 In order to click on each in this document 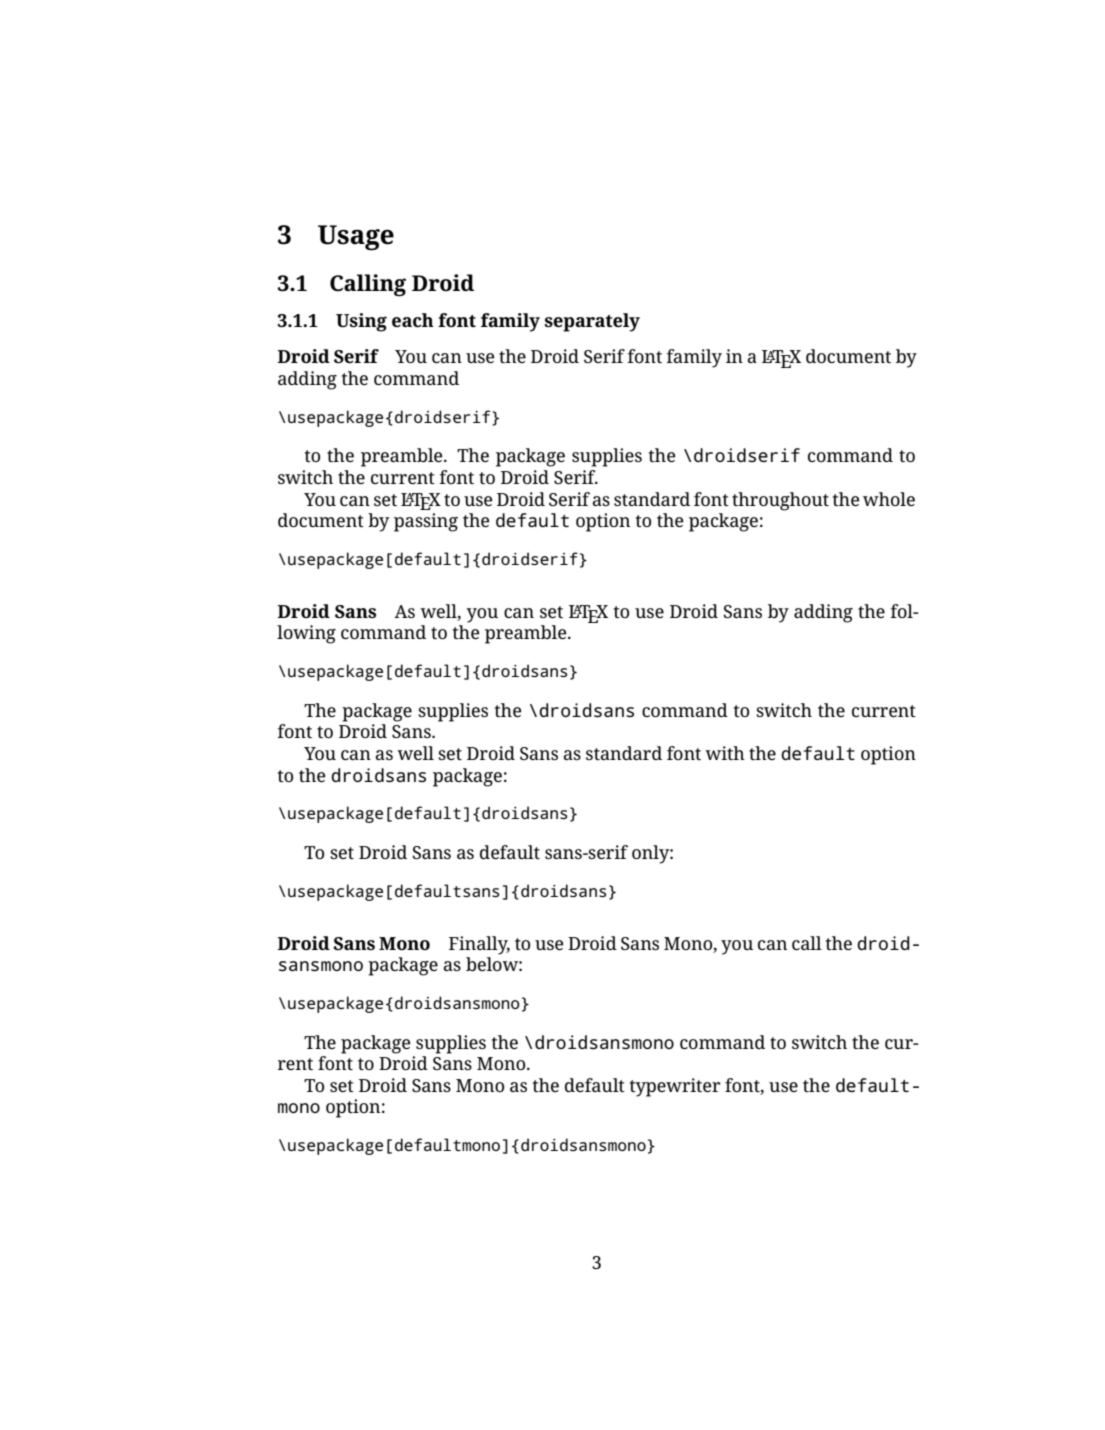, I will do `click(413, 320)`.
